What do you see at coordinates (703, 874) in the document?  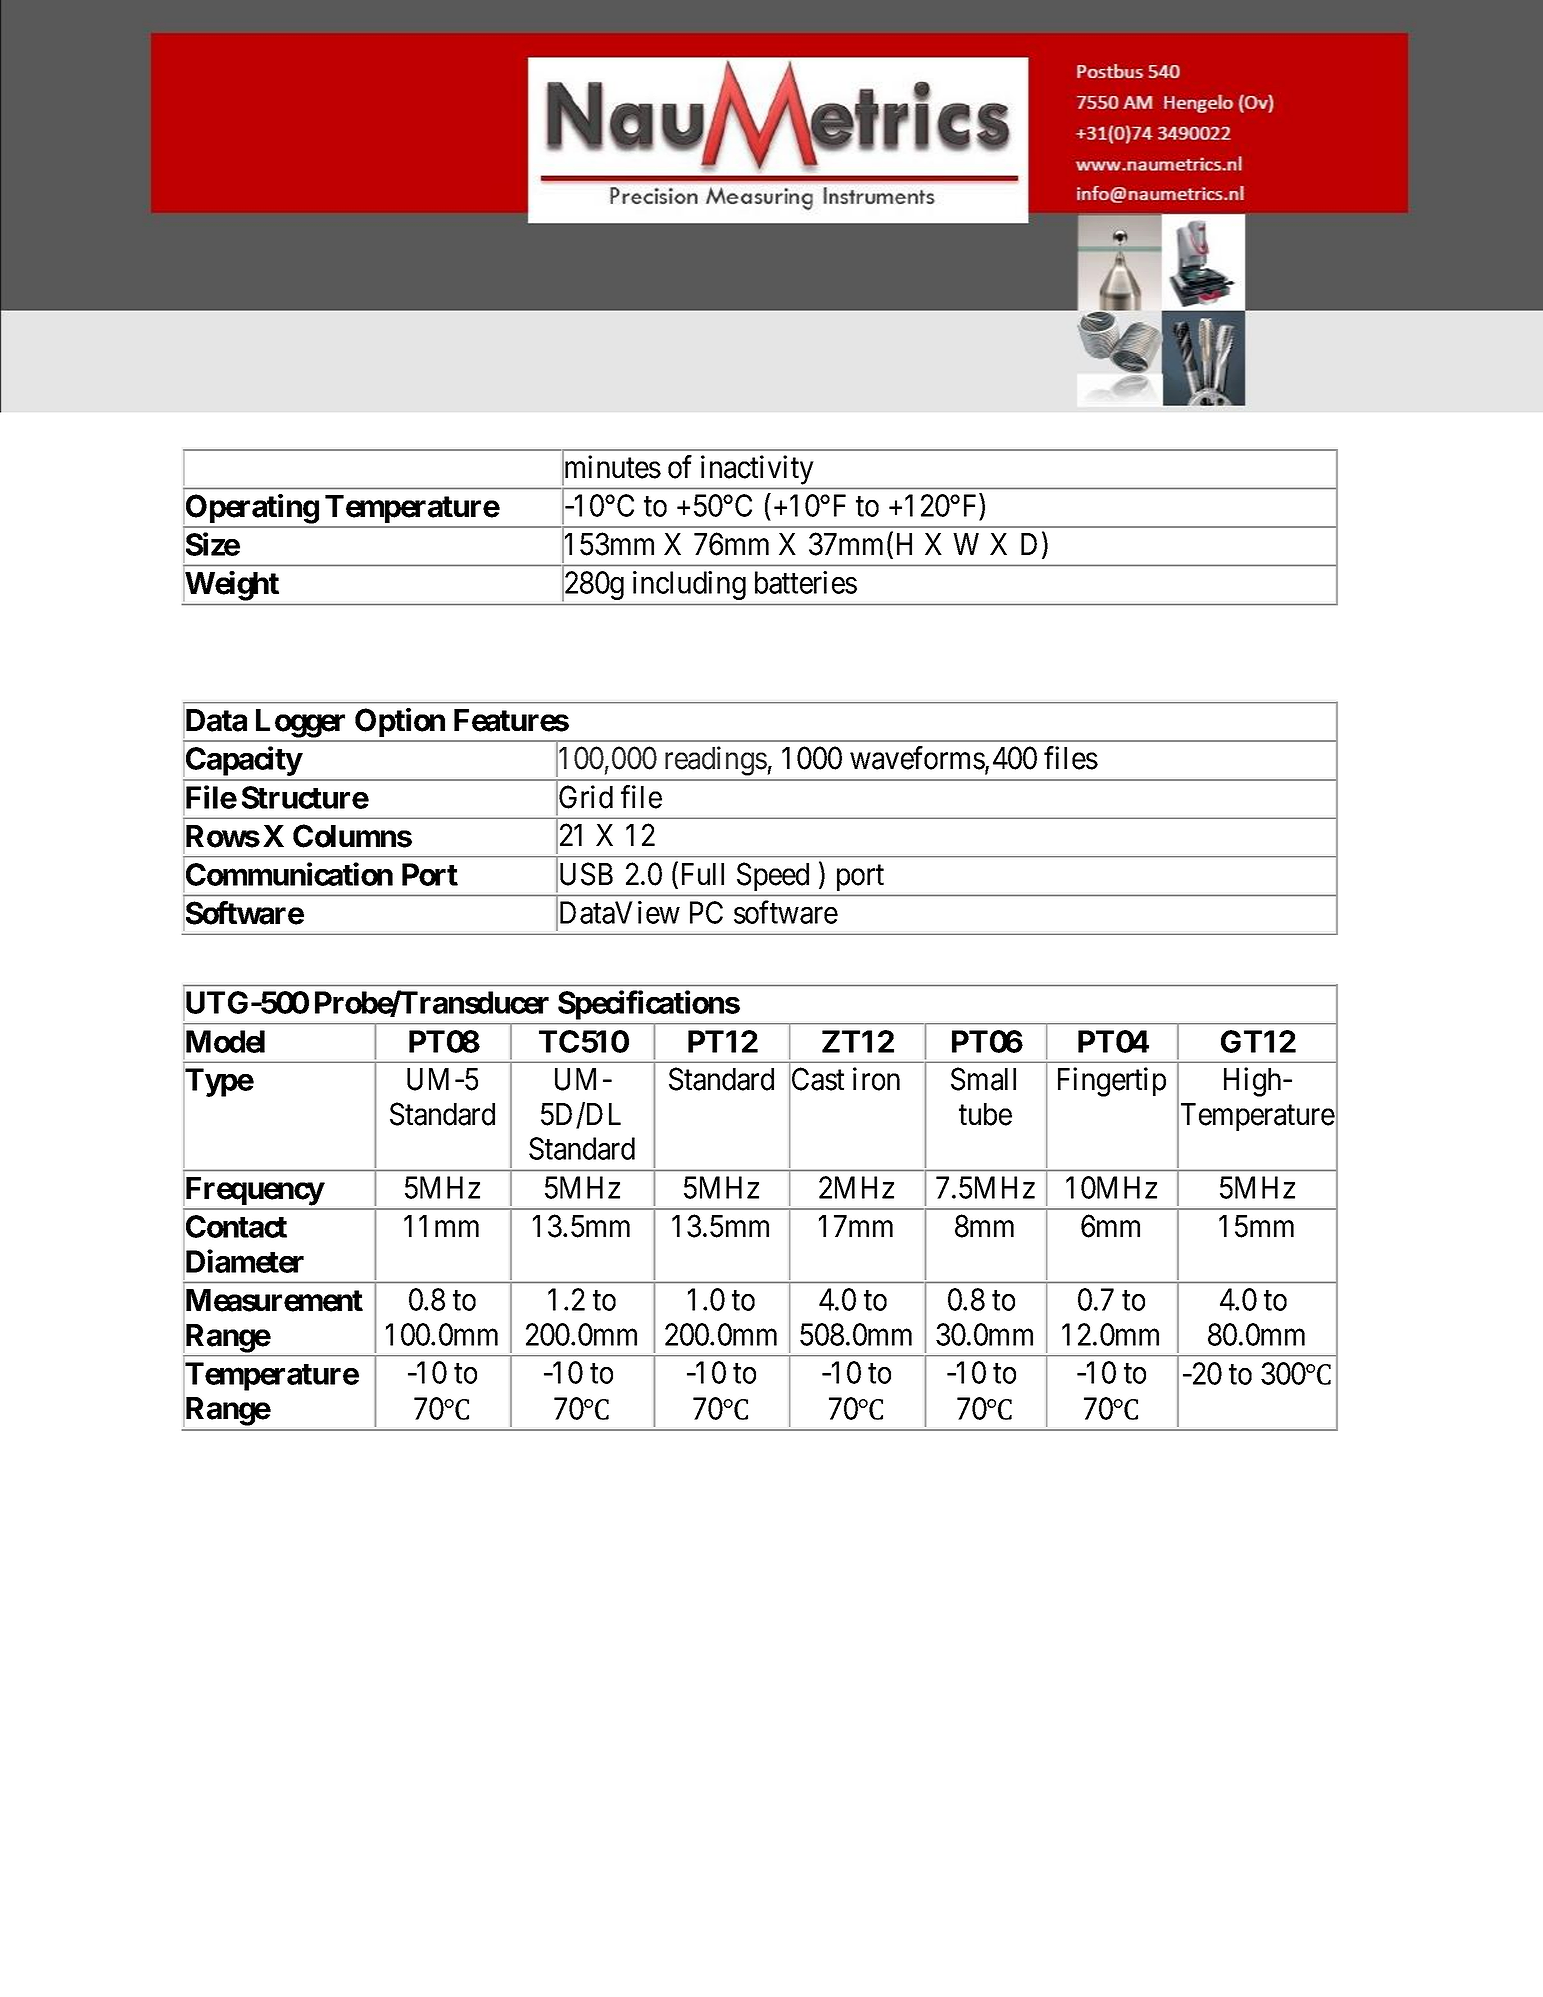 I see `Full` at bounding box center [703, 874].
